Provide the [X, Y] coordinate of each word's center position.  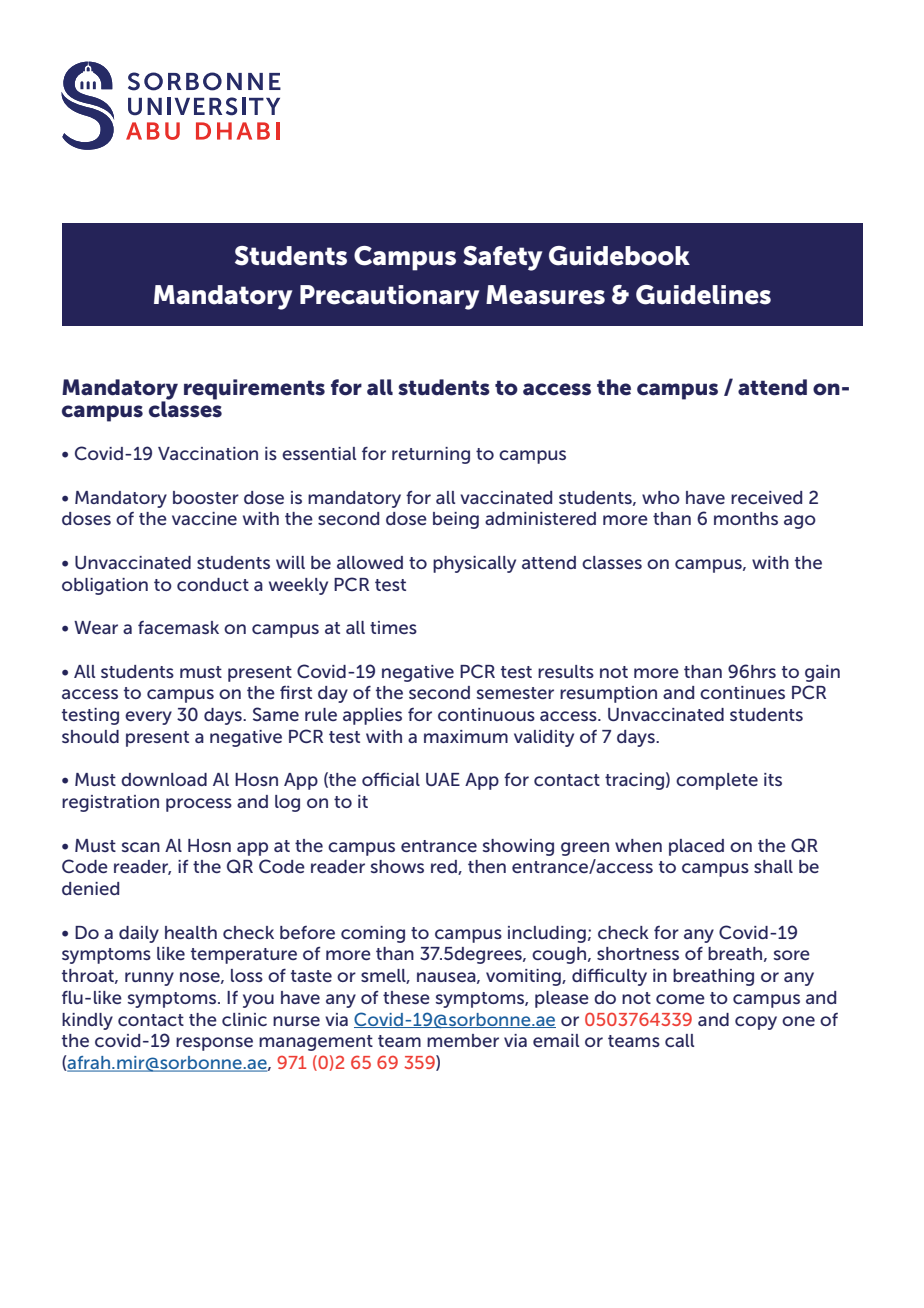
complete [717, 781]
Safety [502, 258]
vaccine [204, 518]
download [164, 779]
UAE [443, 779]
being [456, 520]
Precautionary [389, 297]
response [214, 1044]
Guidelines [703, 295]
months [746, 518]
